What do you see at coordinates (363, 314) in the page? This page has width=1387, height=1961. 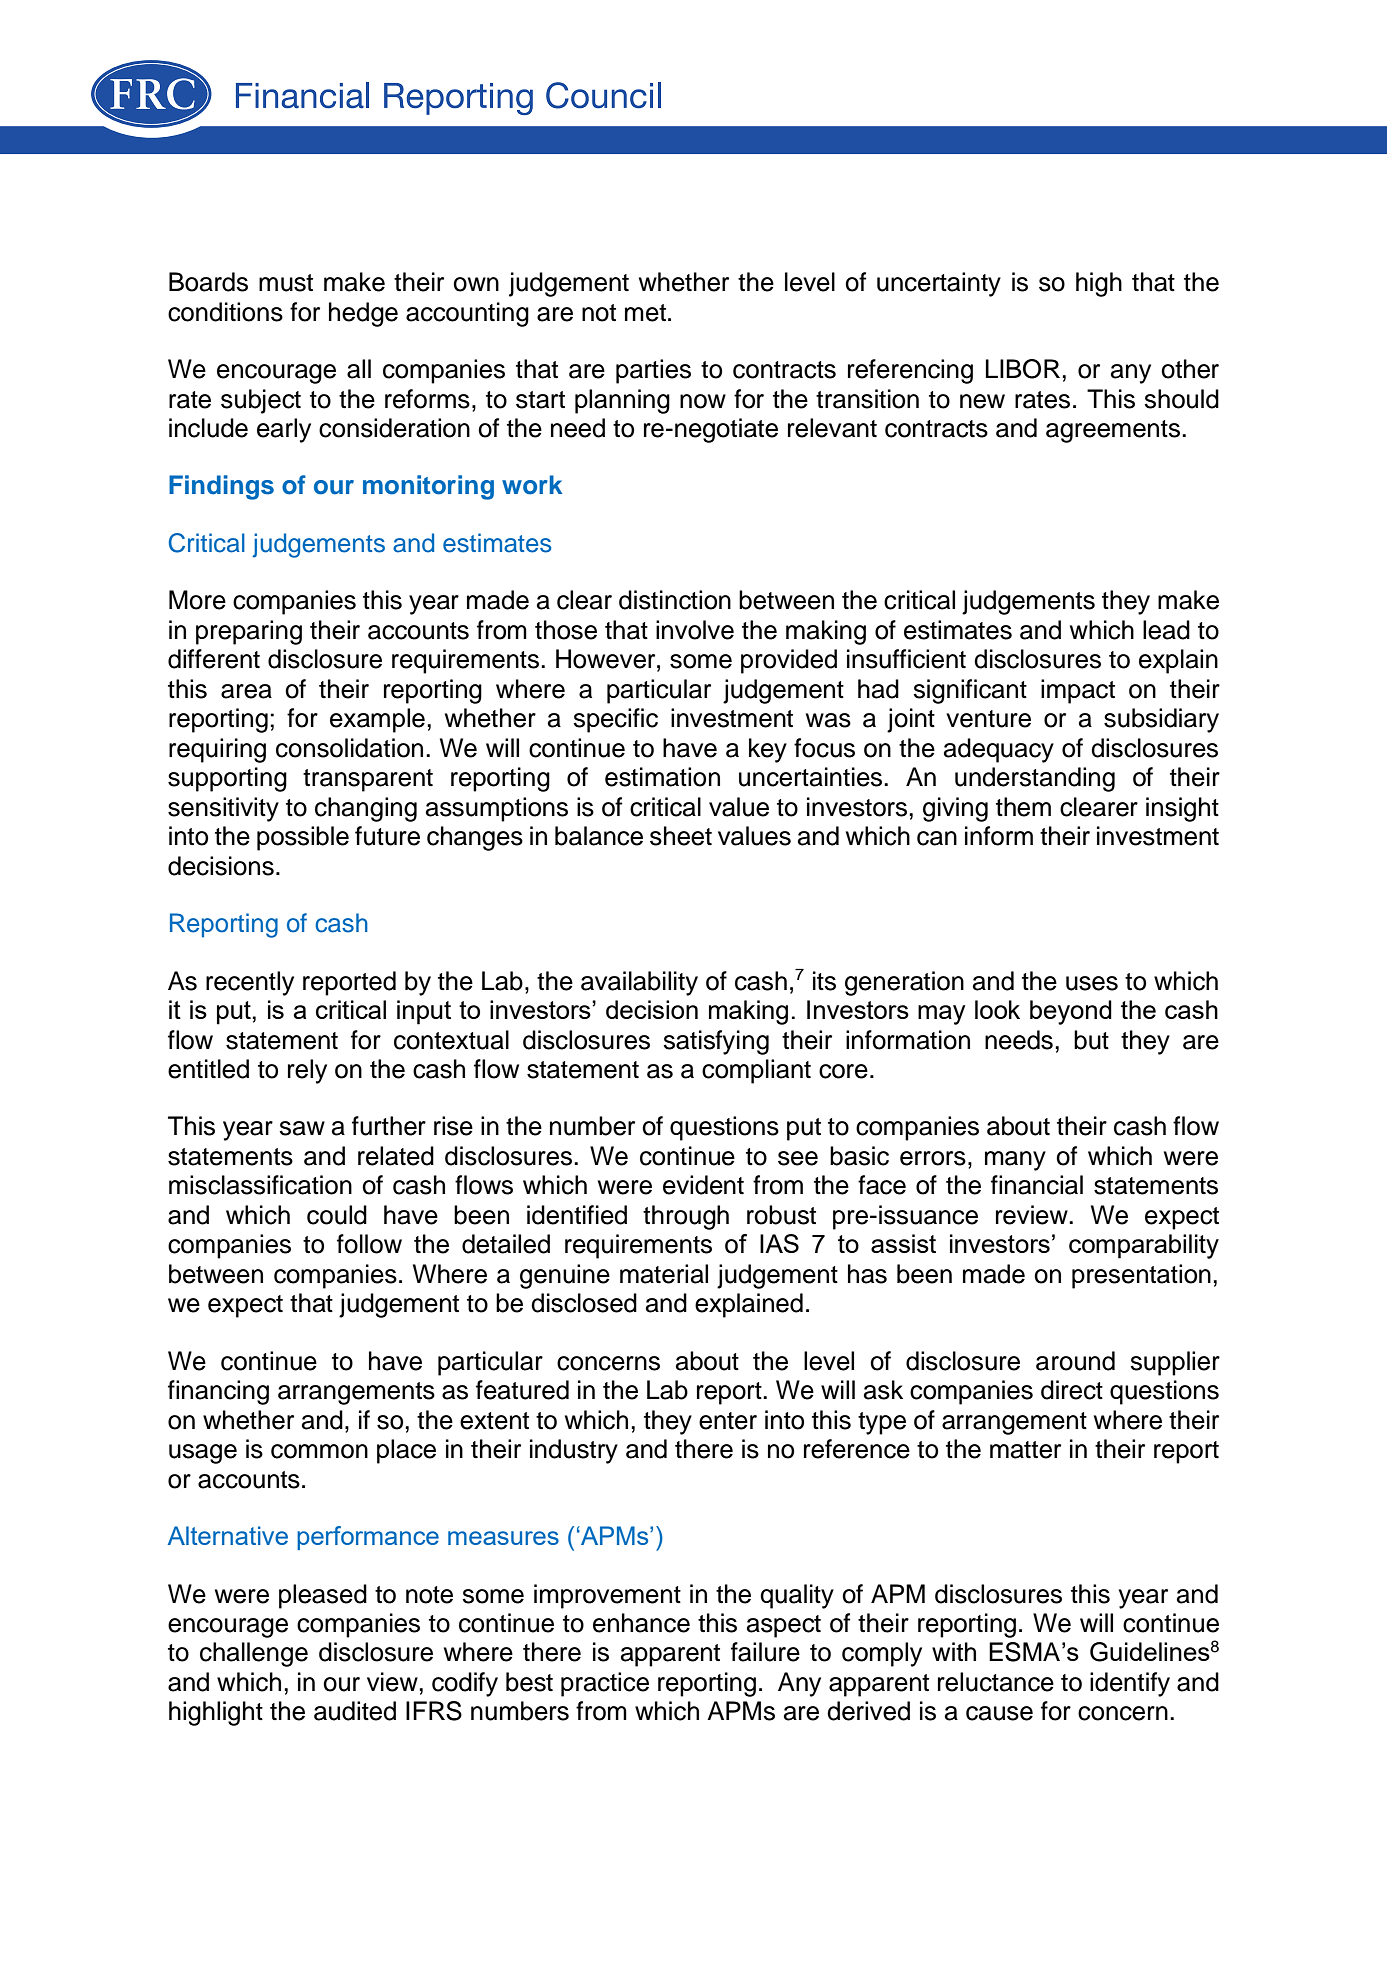 I see `hedge` at bounding box center [363, 314].
